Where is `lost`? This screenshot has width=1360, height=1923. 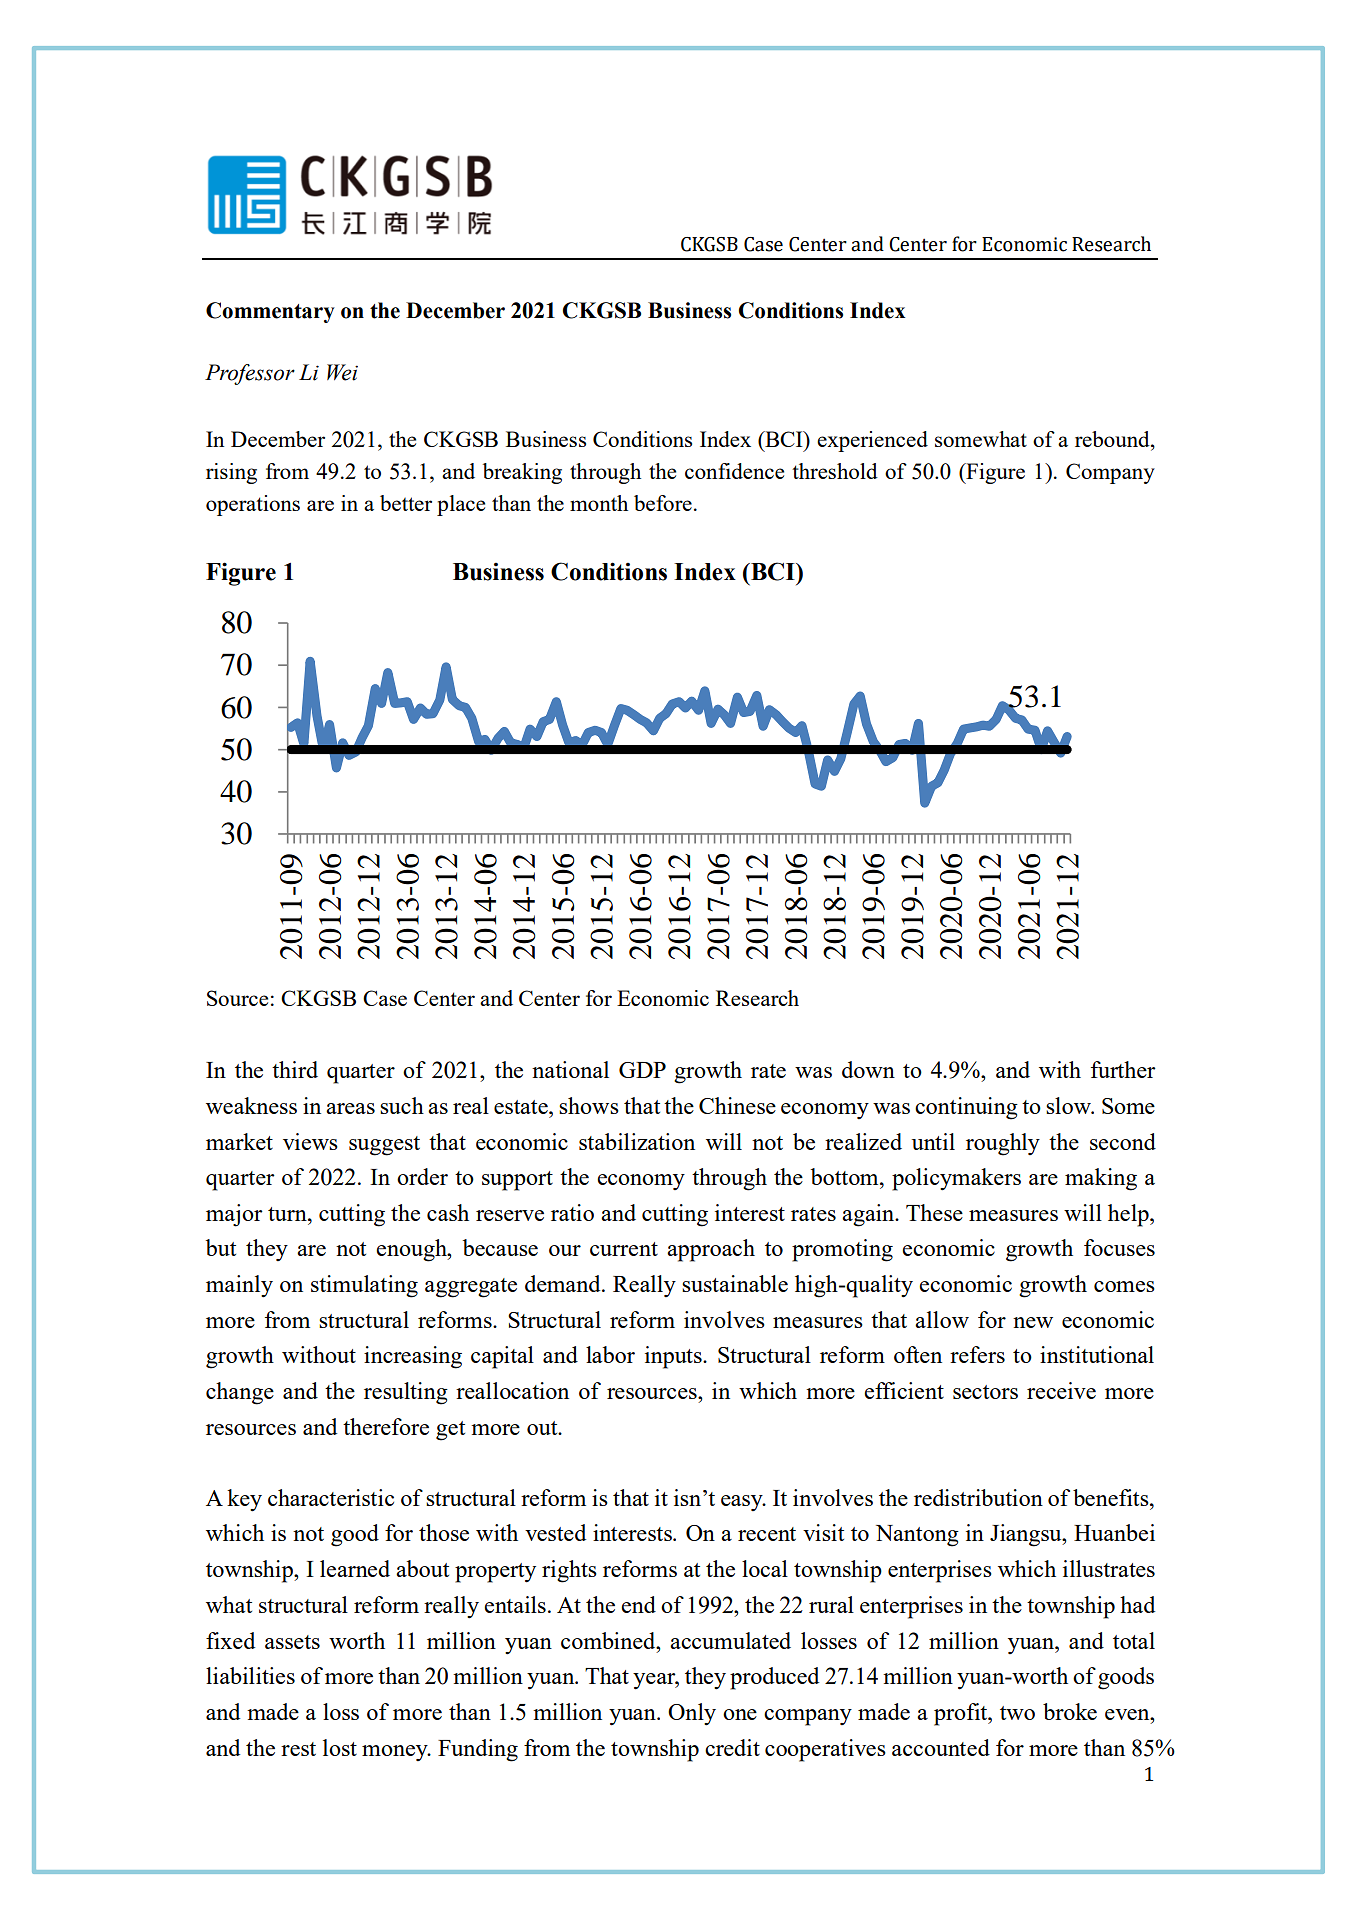
lost is located at coordinates (340, 1747).
